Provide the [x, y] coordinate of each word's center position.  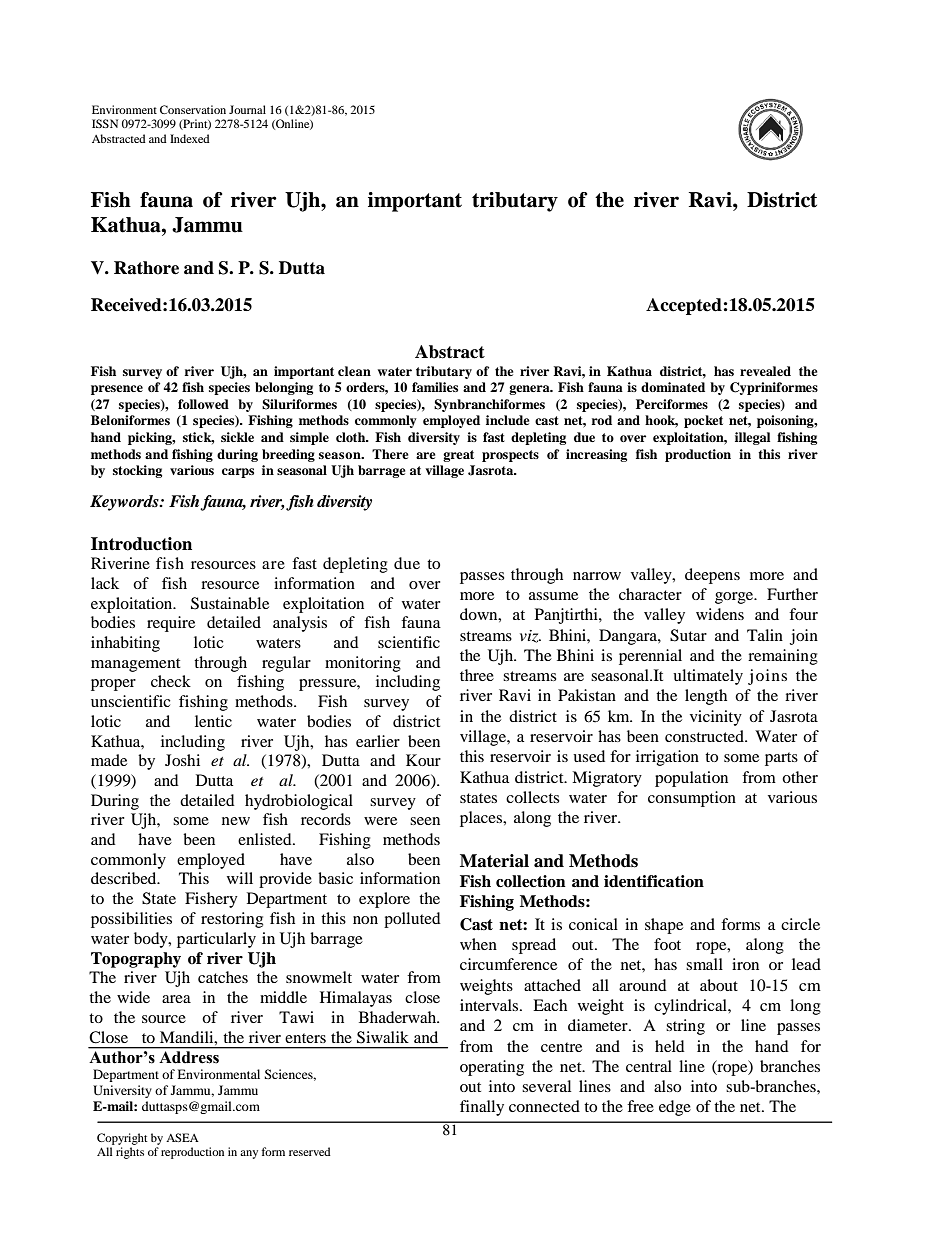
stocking [137, 471]
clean [354, 371]
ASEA [182, 1137]
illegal [752, 438]
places [482, 819]
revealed [765, 371]
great [458, 456]
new [236, 821]
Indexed [190, 138]
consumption [692, 799]
